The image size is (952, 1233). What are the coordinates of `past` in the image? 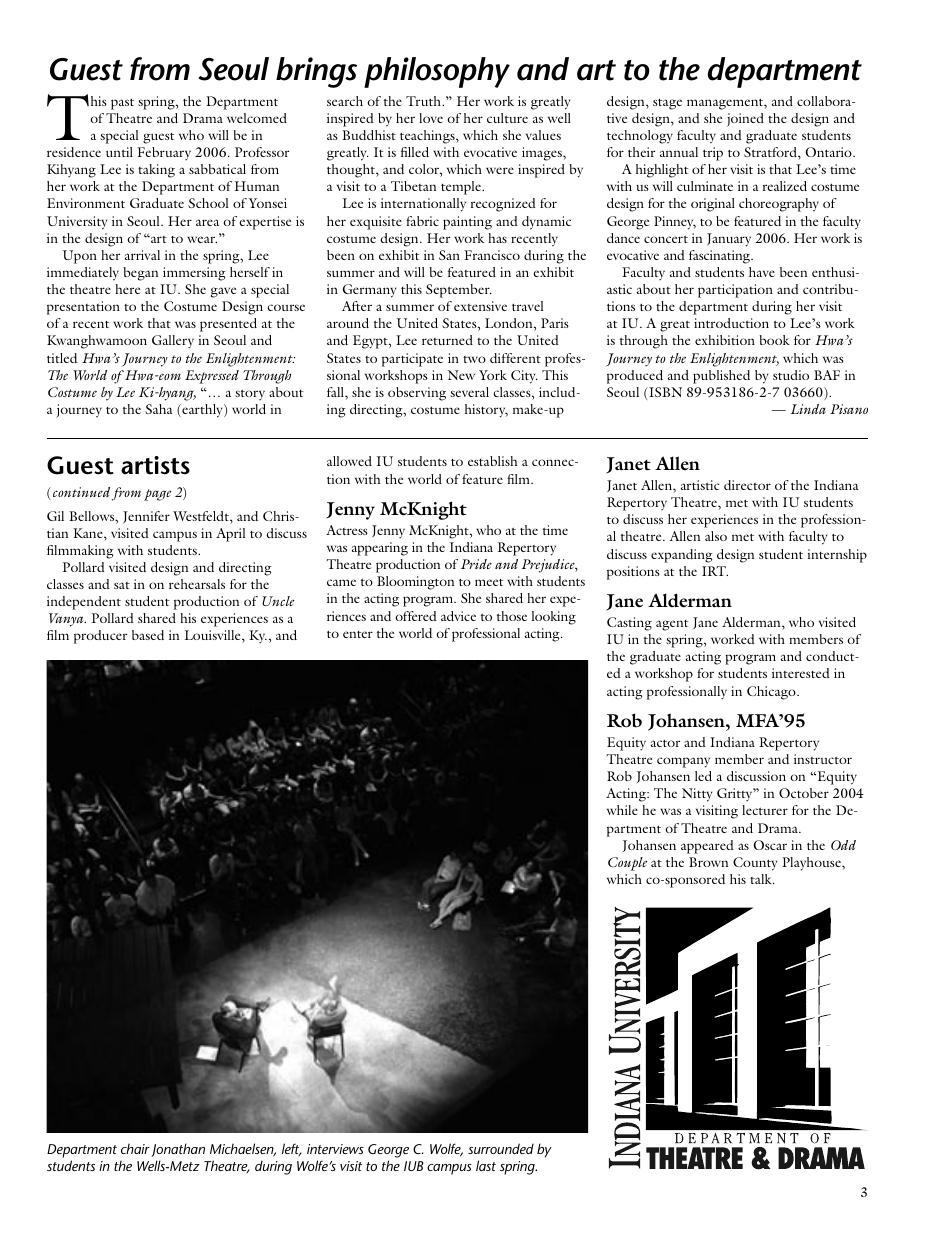 It's located at (122, 104).
